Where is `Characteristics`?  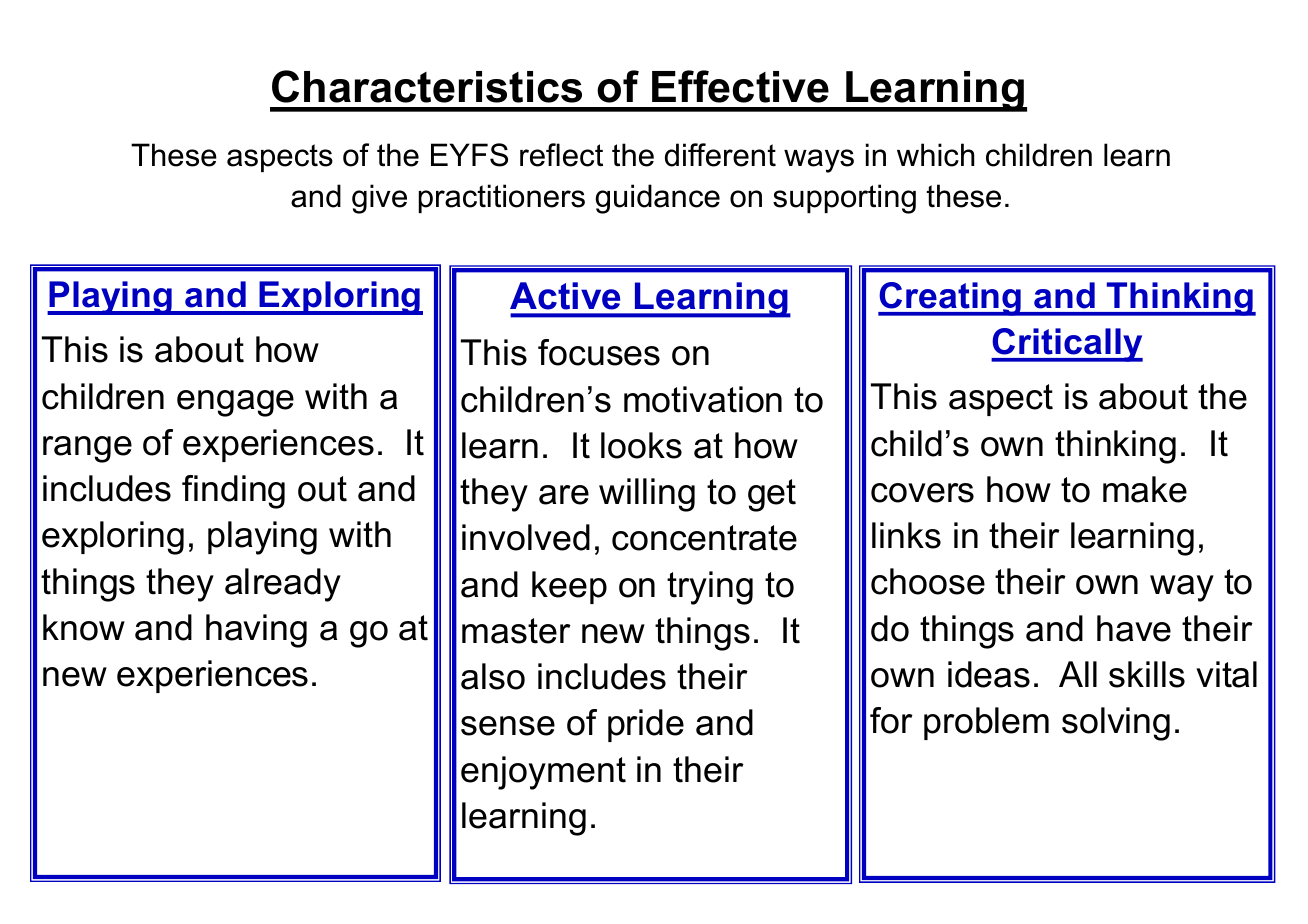 Characteristics is located at coordinates (427, 86).
